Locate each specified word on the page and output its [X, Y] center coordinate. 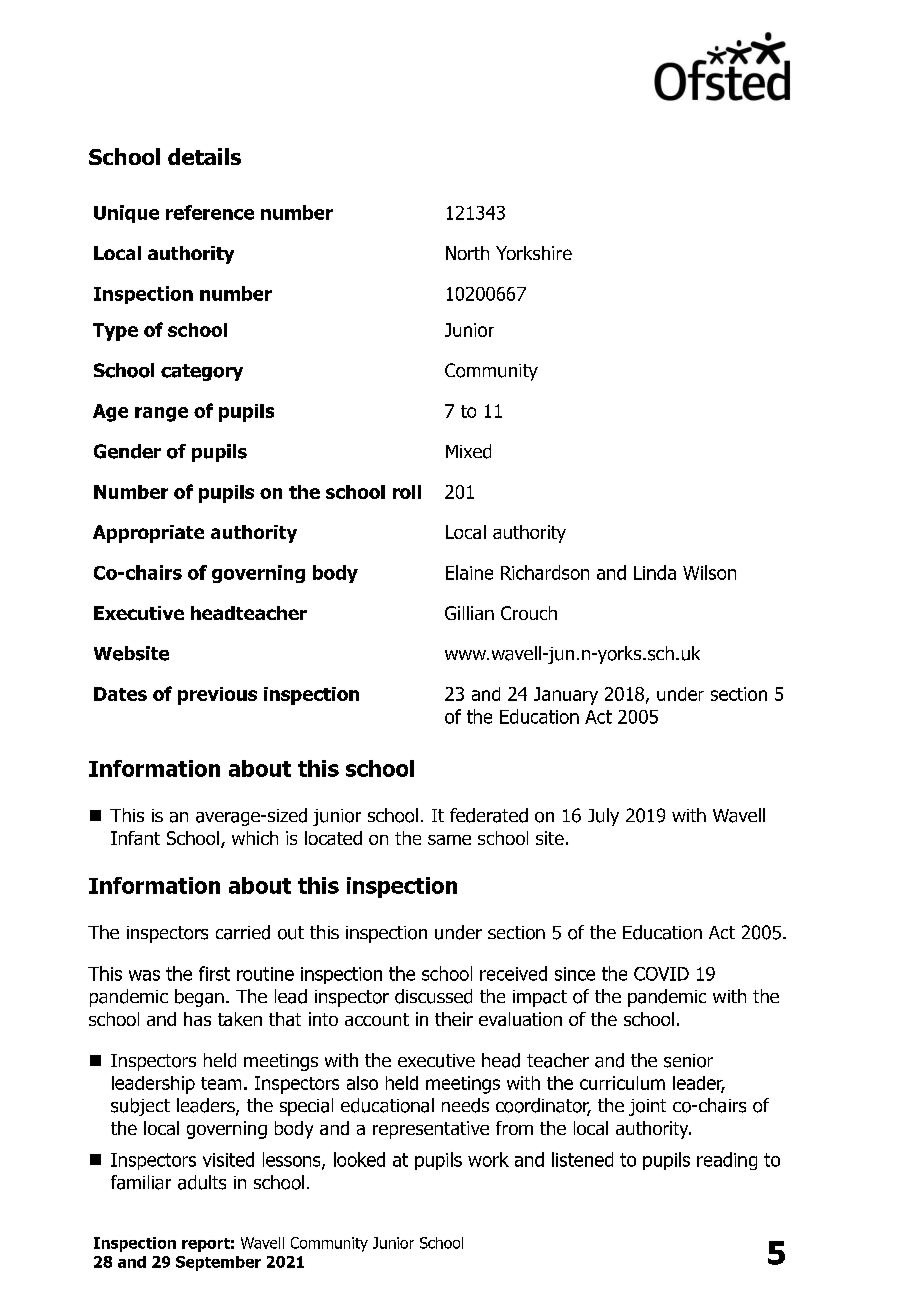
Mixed [468, 451]
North [467, 253]
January [566, 696]
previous [217, 696]
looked [359, 1159]
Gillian [469, 613]
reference [210, 212]
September [218, 1263]
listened [582, 1159]
